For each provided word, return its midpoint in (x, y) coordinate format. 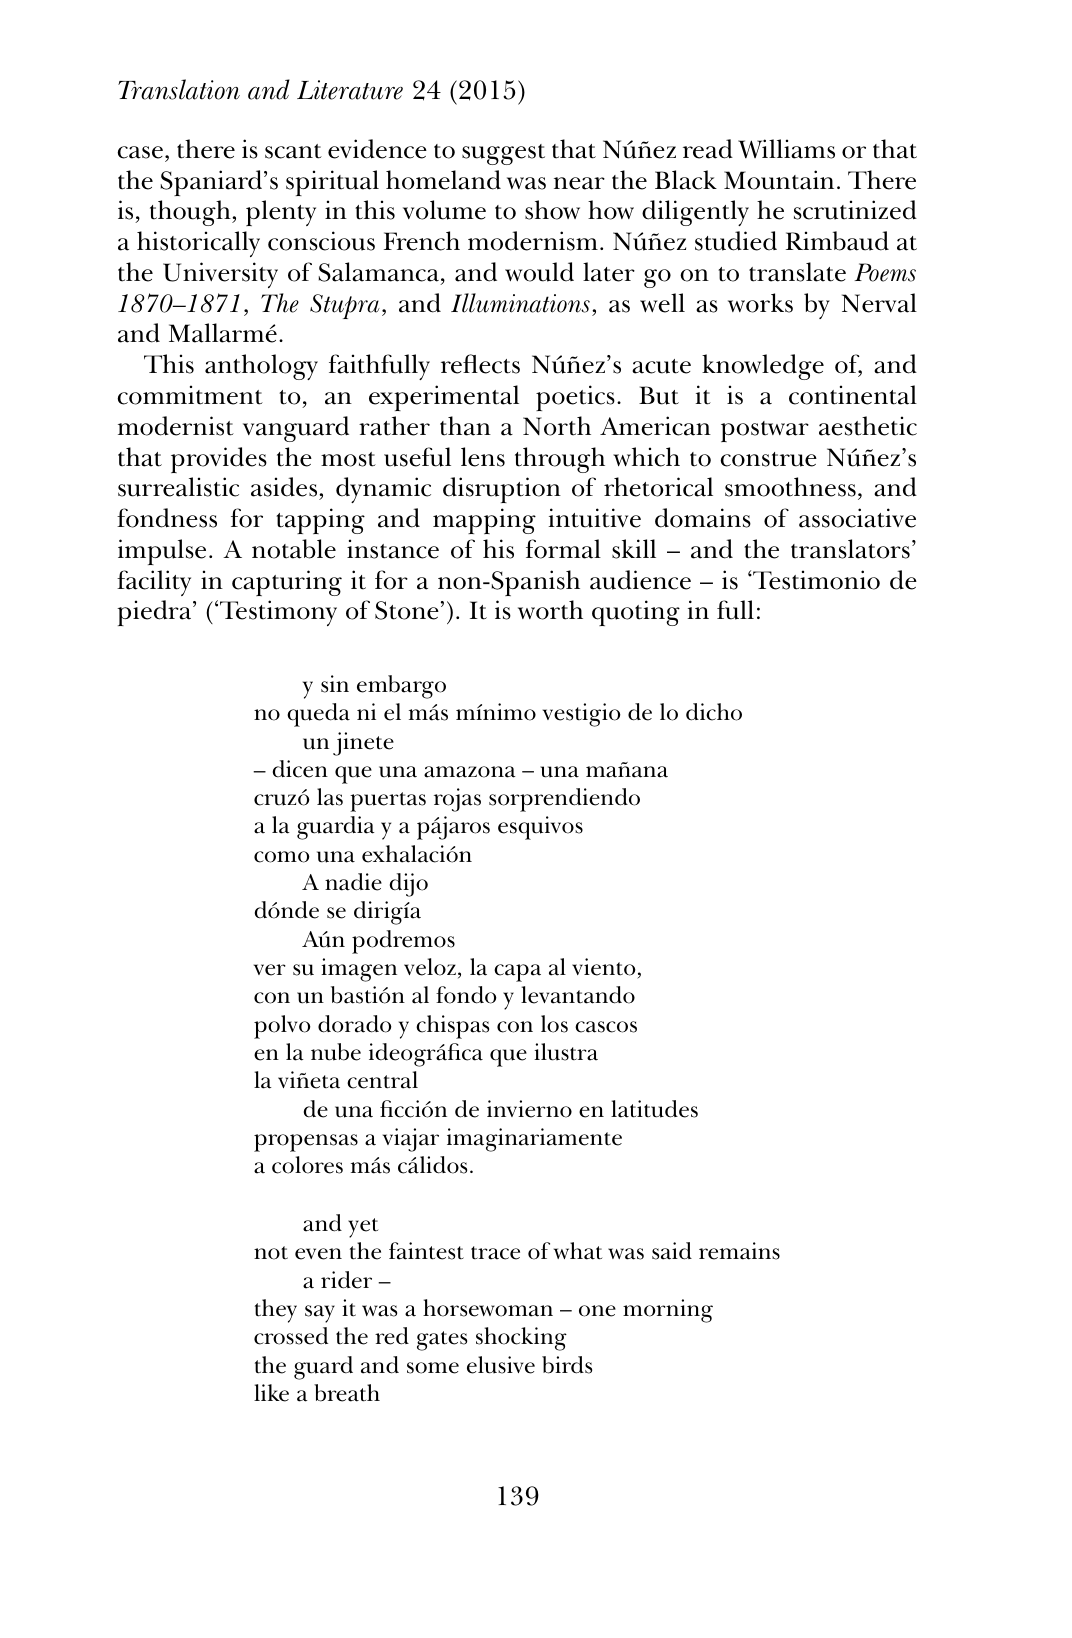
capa (517, 973)
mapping (484, 521)
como (282, 857)
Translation (179, 89)
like (271, 1393)
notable (294, 549)
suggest (503, 154)
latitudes (654, 1109)
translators (850, 549)
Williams (786, 149)
